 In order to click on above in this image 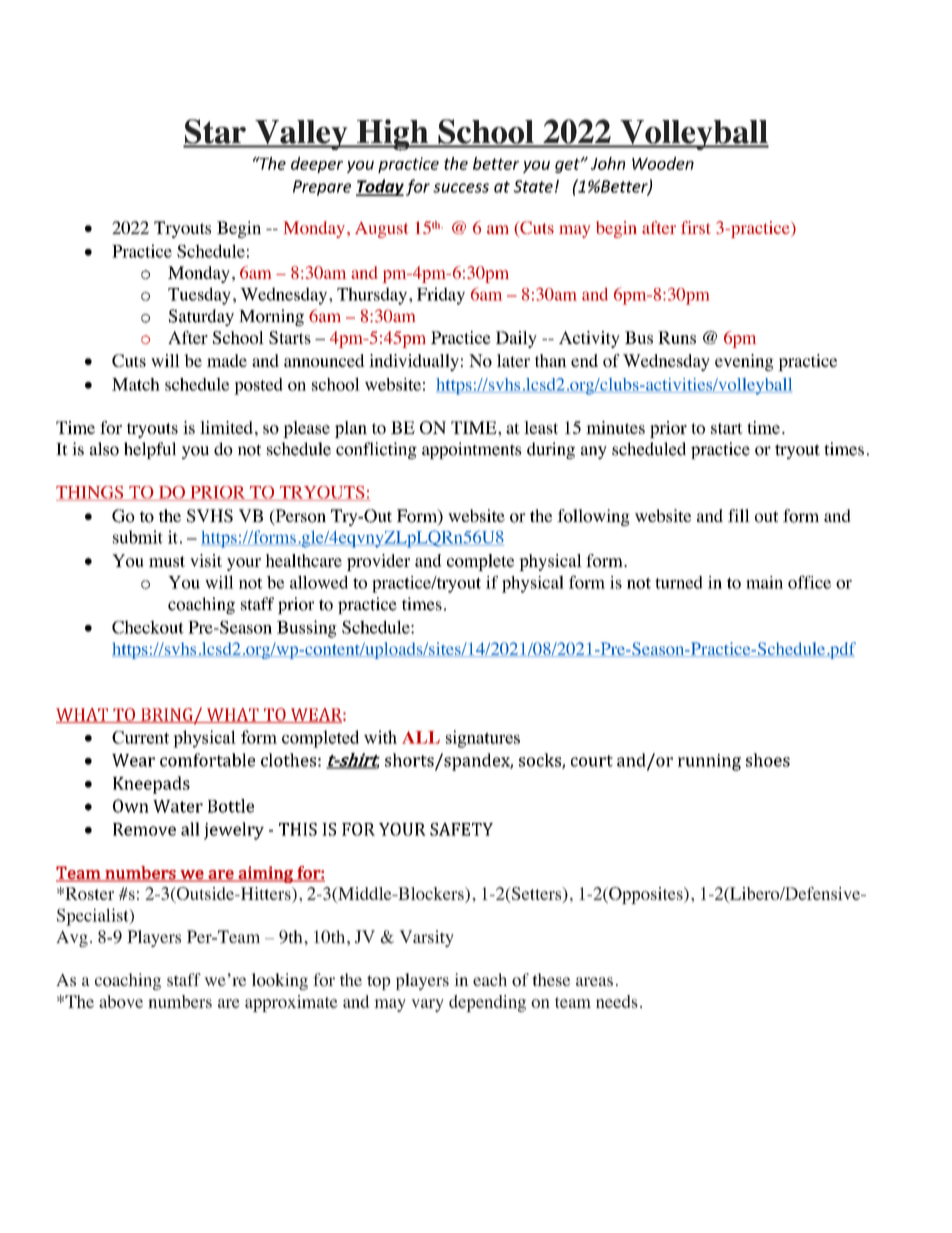, I will do `click(121, 1001)`.
